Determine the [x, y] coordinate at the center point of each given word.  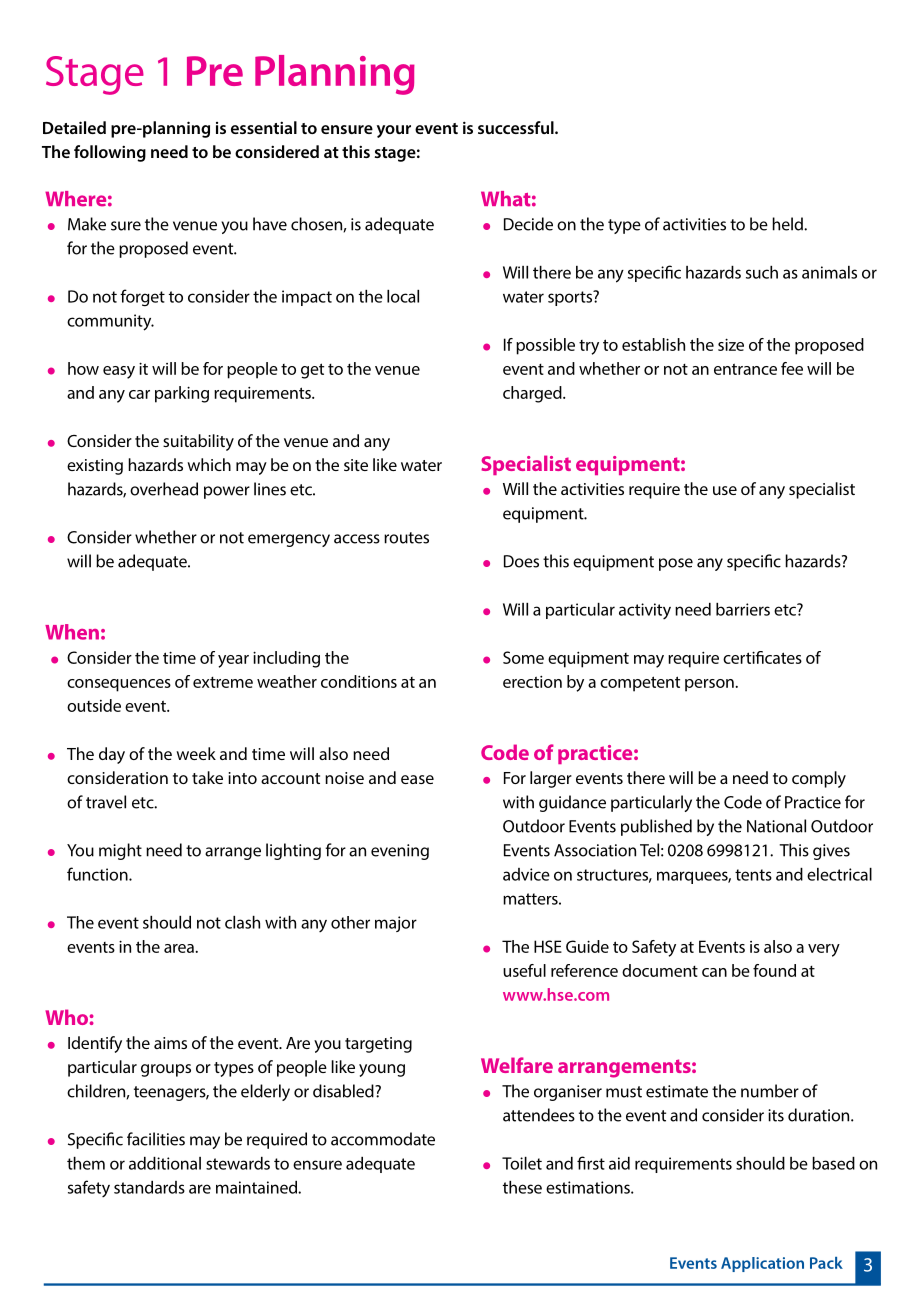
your [394, 131]
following [110, 153]
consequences [119, 685]
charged [533, 394]
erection [532, 681]
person [710, 685]
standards [149, 1187]
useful [524, 970]
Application [762, 1264]
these [522, 1187]
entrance [745, 369]
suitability [198, 442]
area [180, 948]
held [788, 224]
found [774, 970]
